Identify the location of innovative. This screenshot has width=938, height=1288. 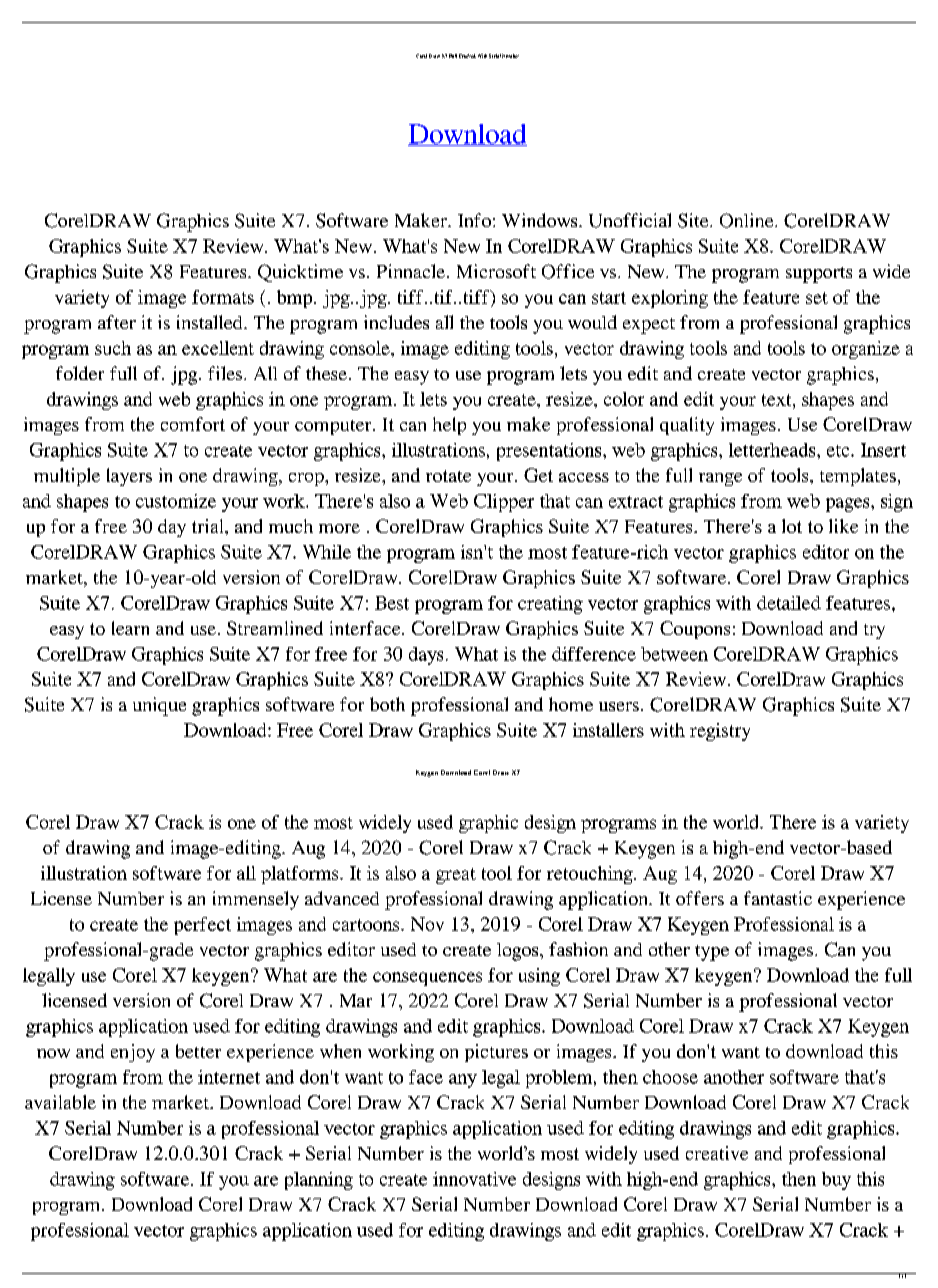
(474, 1179).
